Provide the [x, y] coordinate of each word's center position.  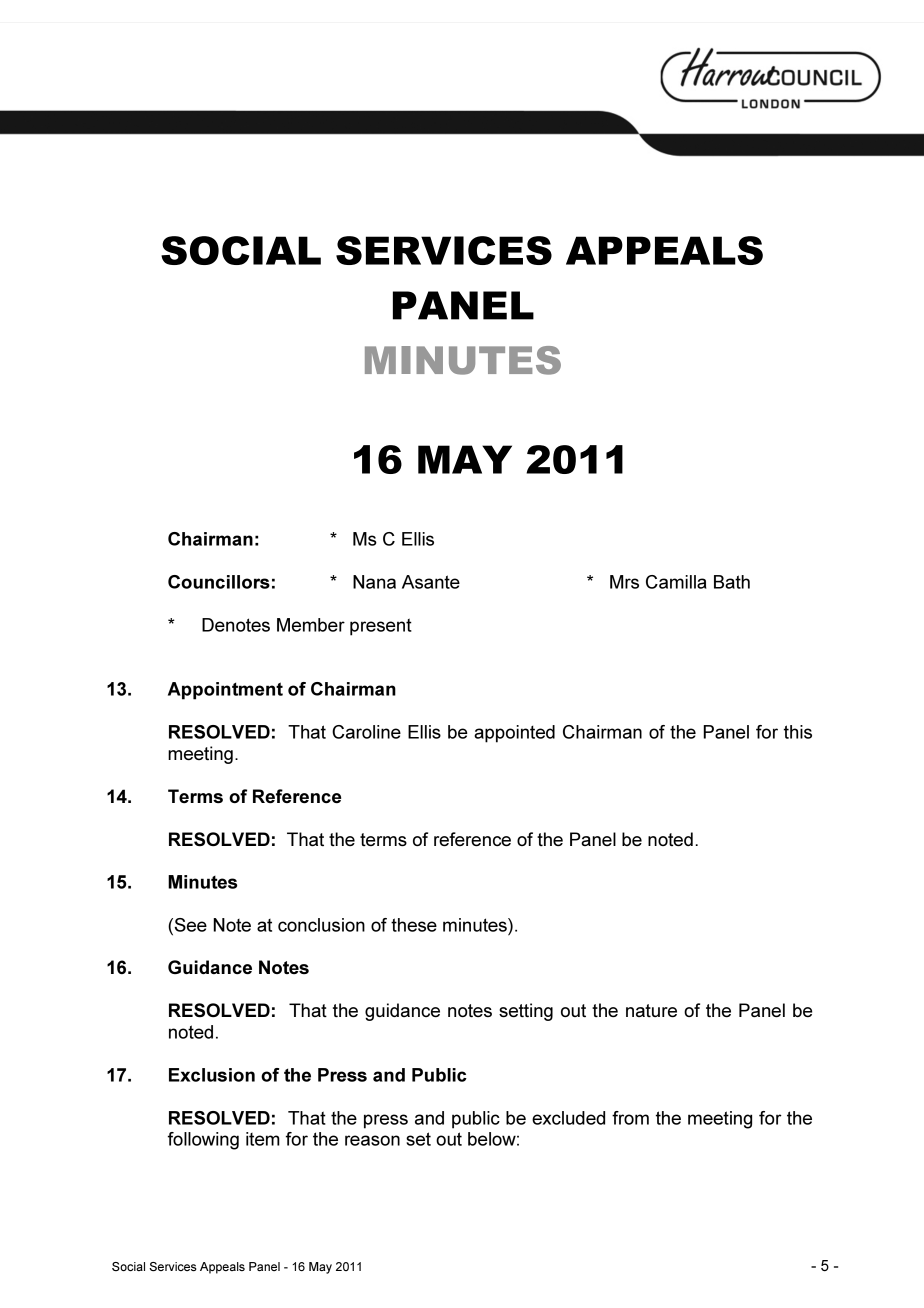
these [414, 925]
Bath [732, 582]
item [263, 1139]
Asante [431, 582]
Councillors [219, 582]
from [630, 1118]
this [798, 732]
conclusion [321, 925]
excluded [568, 1118]
